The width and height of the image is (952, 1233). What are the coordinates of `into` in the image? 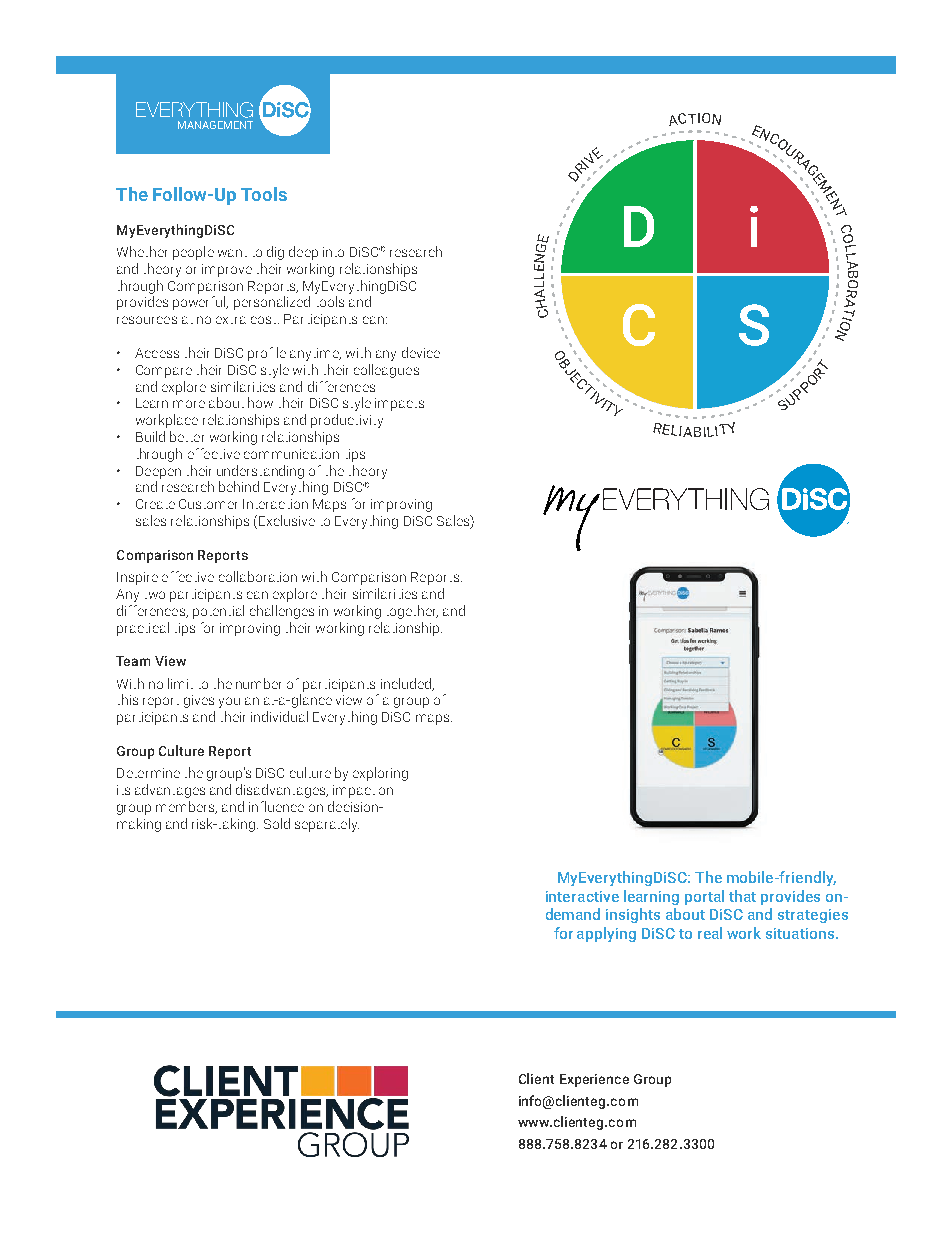 It's located at (333, 252).
